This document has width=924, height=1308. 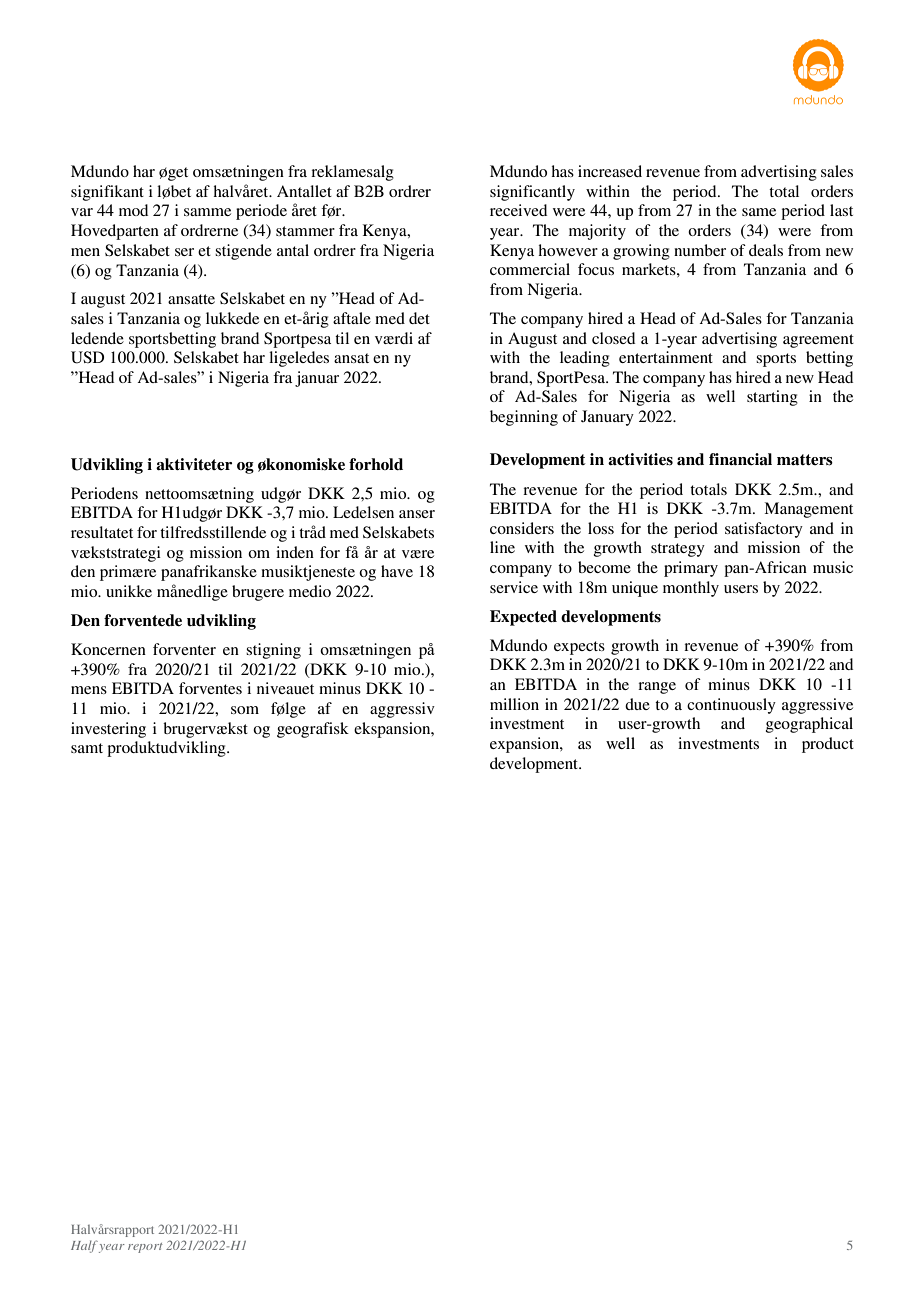 I want to click on report, so click(x=145, y=1248).
